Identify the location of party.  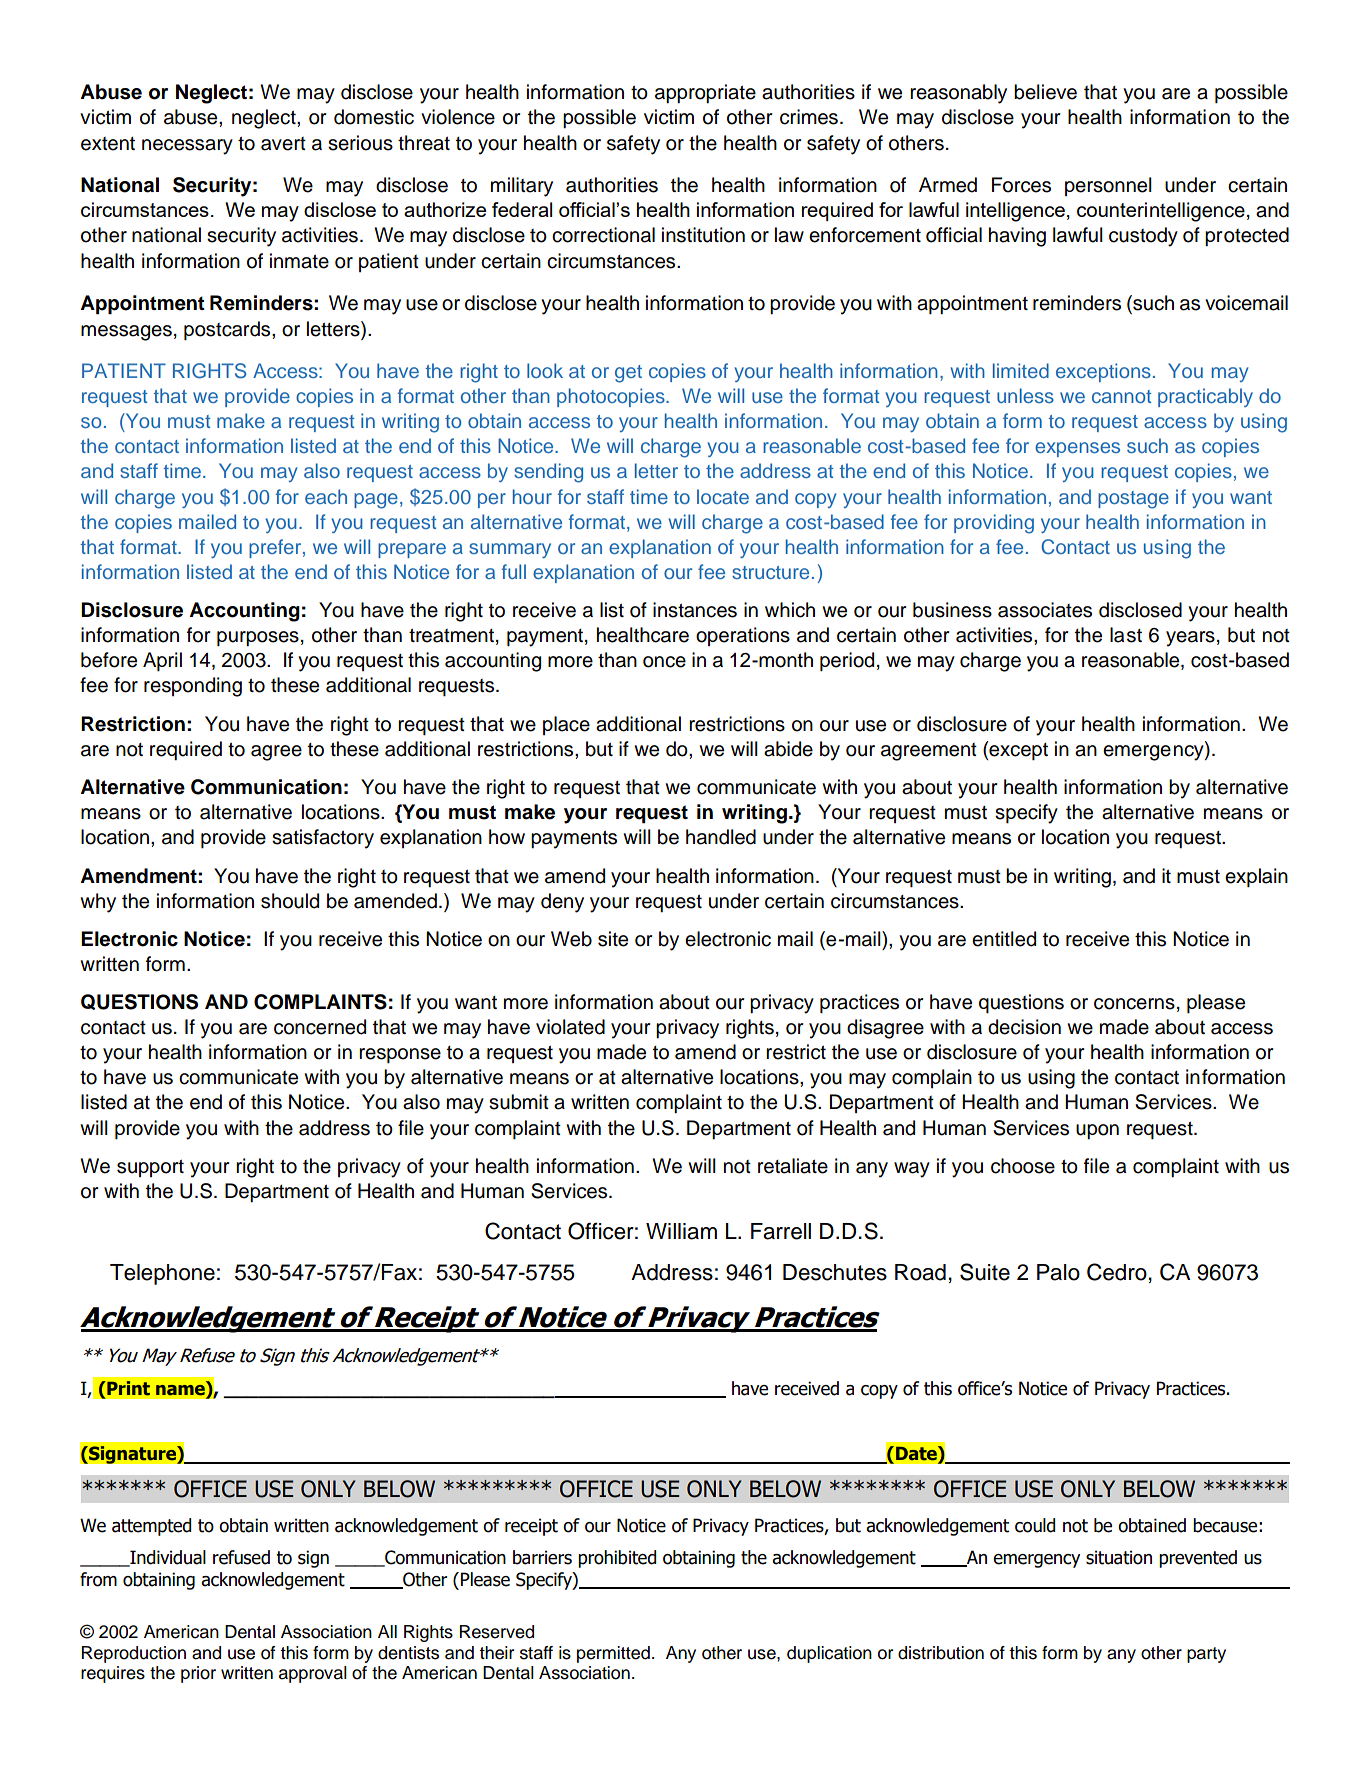
(1206, 1655).
